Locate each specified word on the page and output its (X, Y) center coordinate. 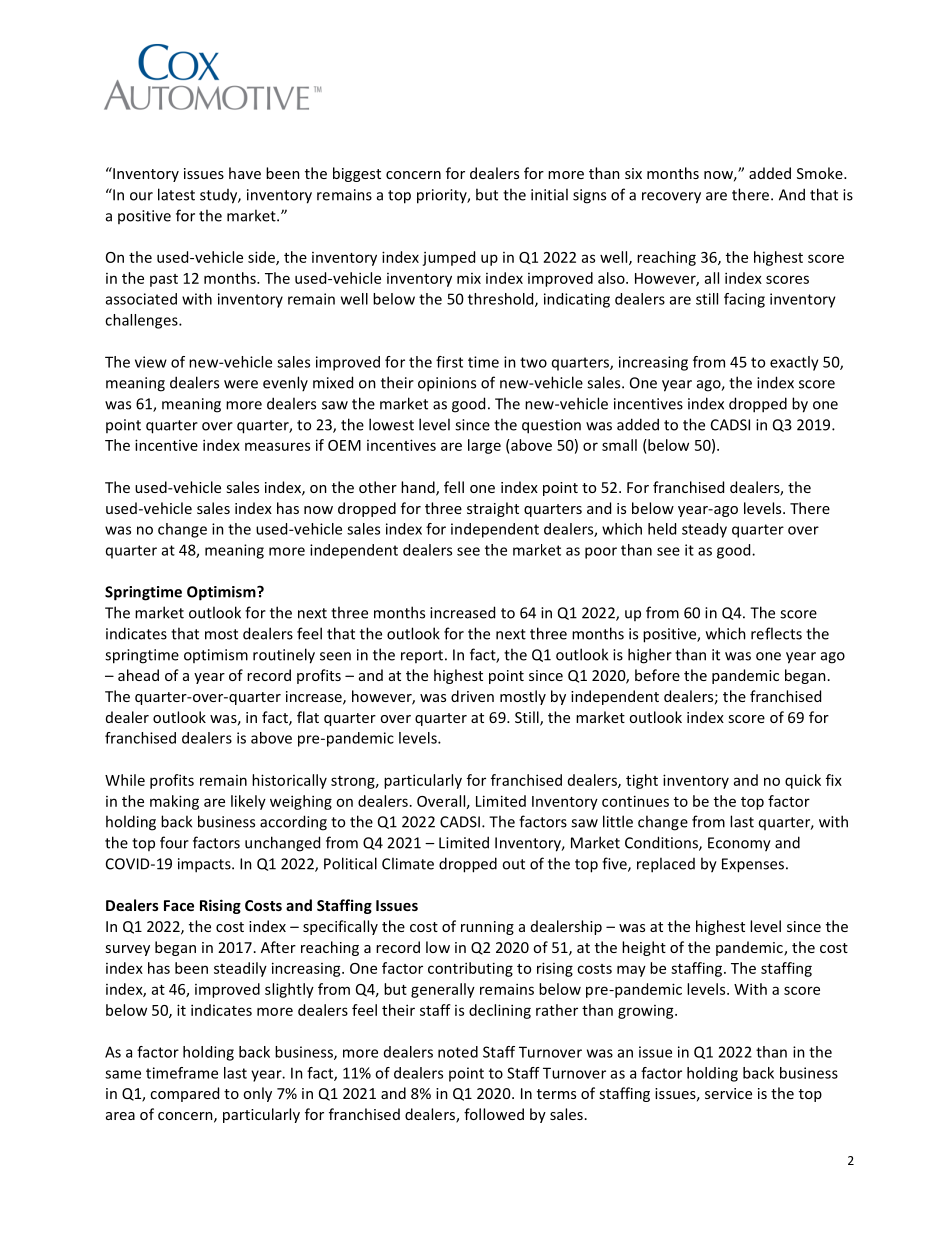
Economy (739, 844)
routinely (284, 656)
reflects (776, 633)
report (422, 656)
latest (176, 194)
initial (549, 194)
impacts (205, 865)
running (487, 928)
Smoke (821, 173)
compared (184, 1094)
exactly (794, 363)
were (241, 384)
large (484, 446)
